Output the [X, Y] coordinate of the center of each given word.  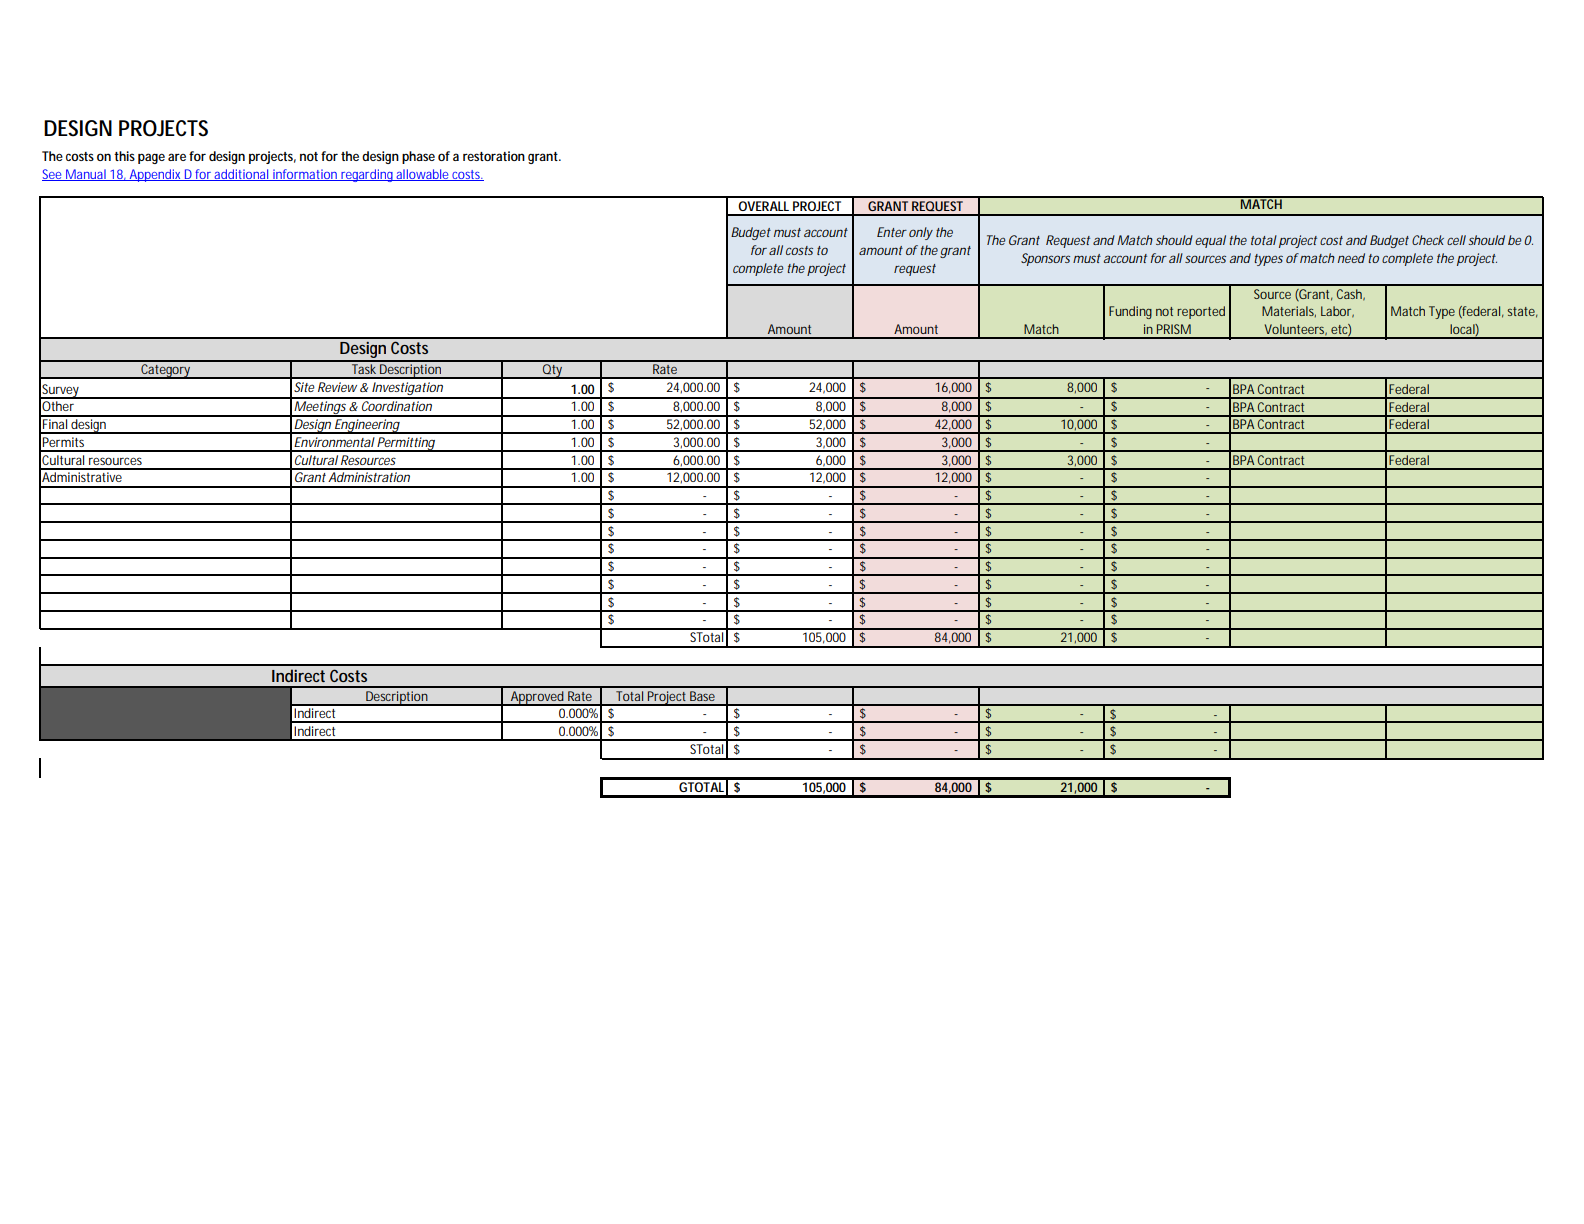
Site [304, 387]
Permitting [406, 444]
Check [1428, 240]
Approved [538, 698]
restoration [494, 156]
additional [242, 175]
